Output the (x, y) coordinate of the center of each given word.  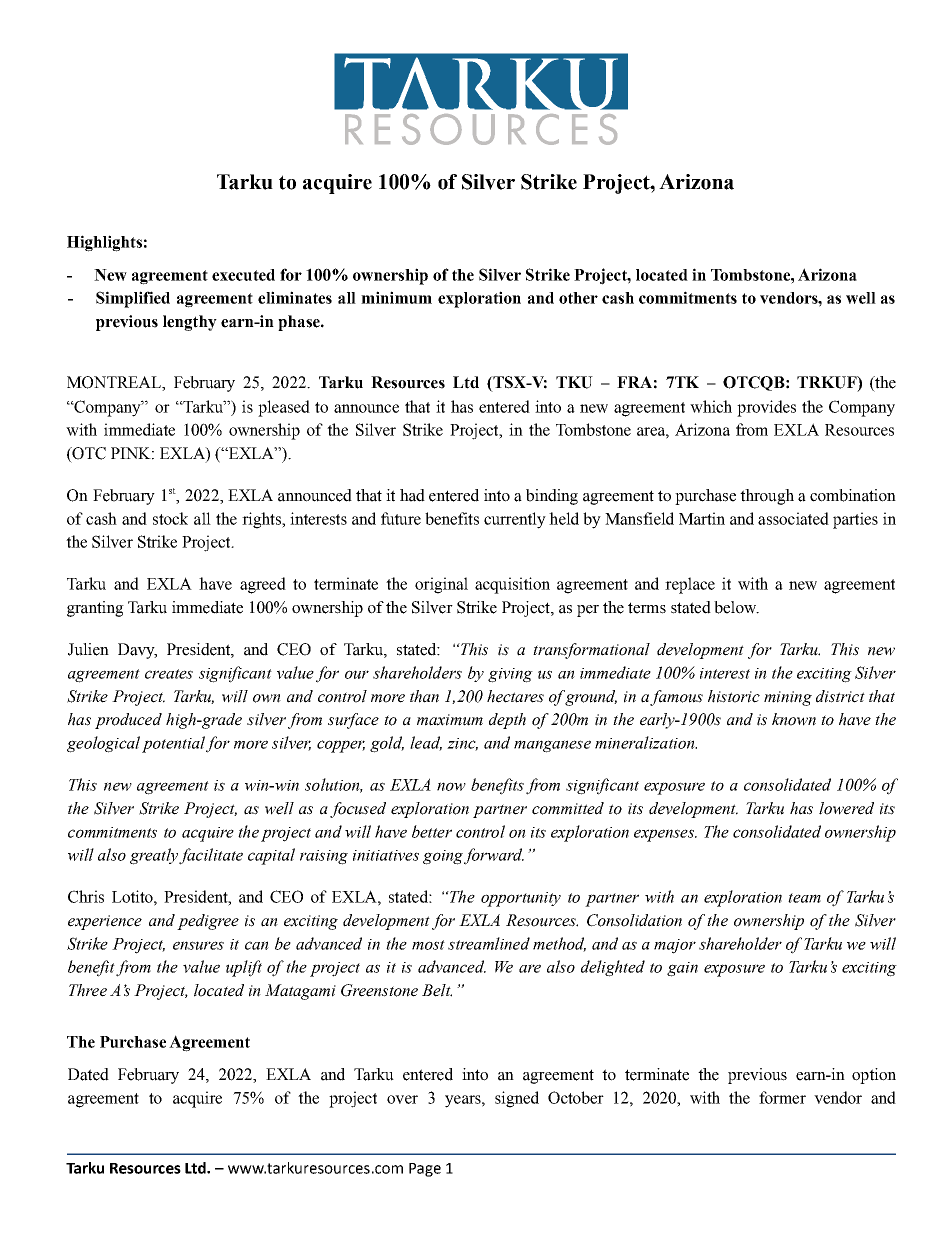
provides (766, 408)
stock (170, 518)
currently (515, 520)
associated (793, 518)
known (794, 719)
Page (425, 1170)
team (804, 898)
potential (173, 744)
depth (507, 721)
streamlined (489, 943)
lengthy (190, 323)
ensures (198, 945)
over (402, 1099)
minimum (396, 297)
